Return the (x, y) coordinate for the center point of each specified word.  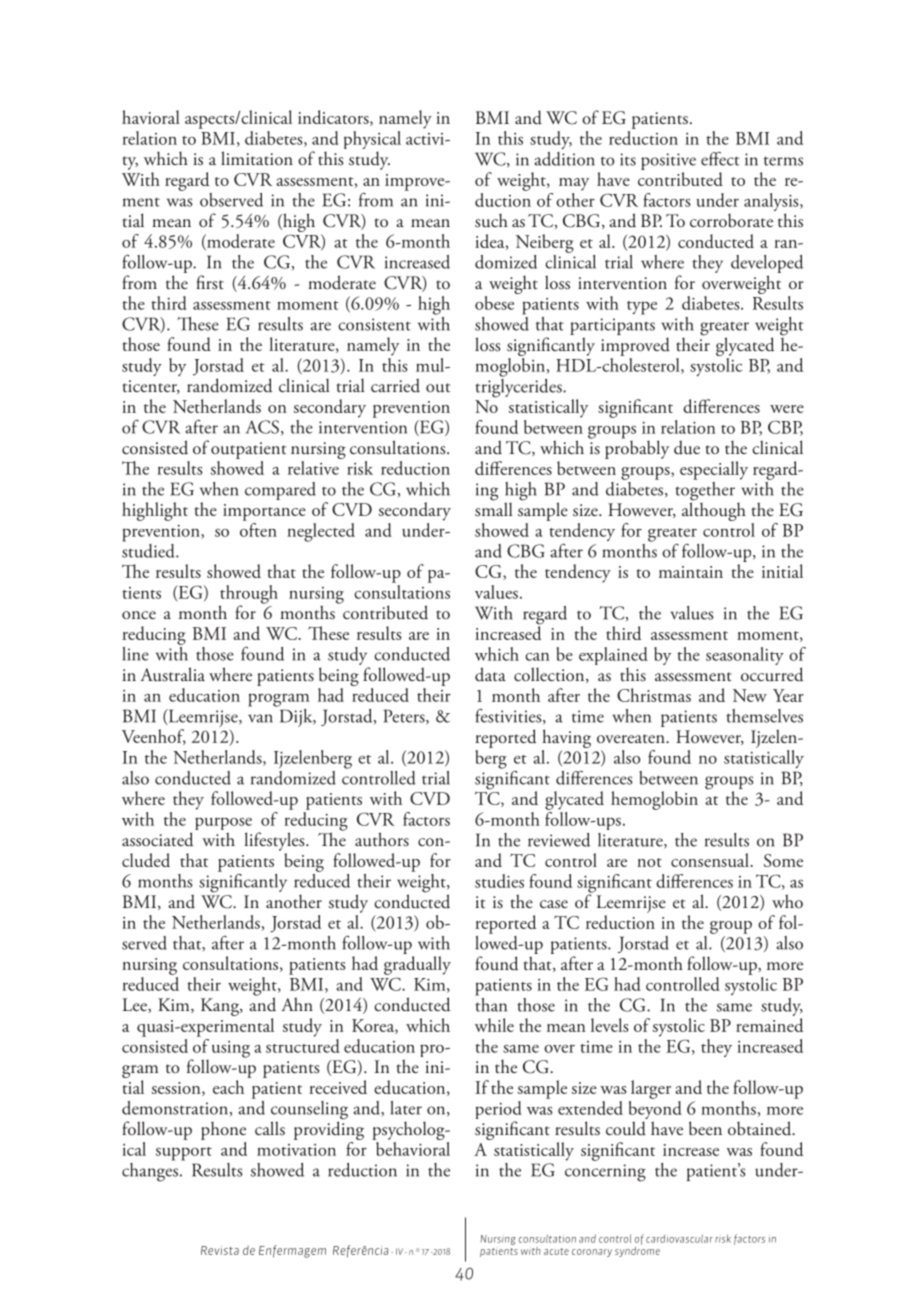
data (490, 674)
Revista (220, 1250)
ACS (262, 427)
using (231, 1049)
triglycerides (519, 387)
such (491, 220)
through (249, 595)
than (491, 1003)
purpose (223, 825)
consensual (711, 860)
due (687, 447)
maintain (691, 572)
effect (720, 159)
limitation (257, 158)
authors (382, 839)
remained (769, 1025)
